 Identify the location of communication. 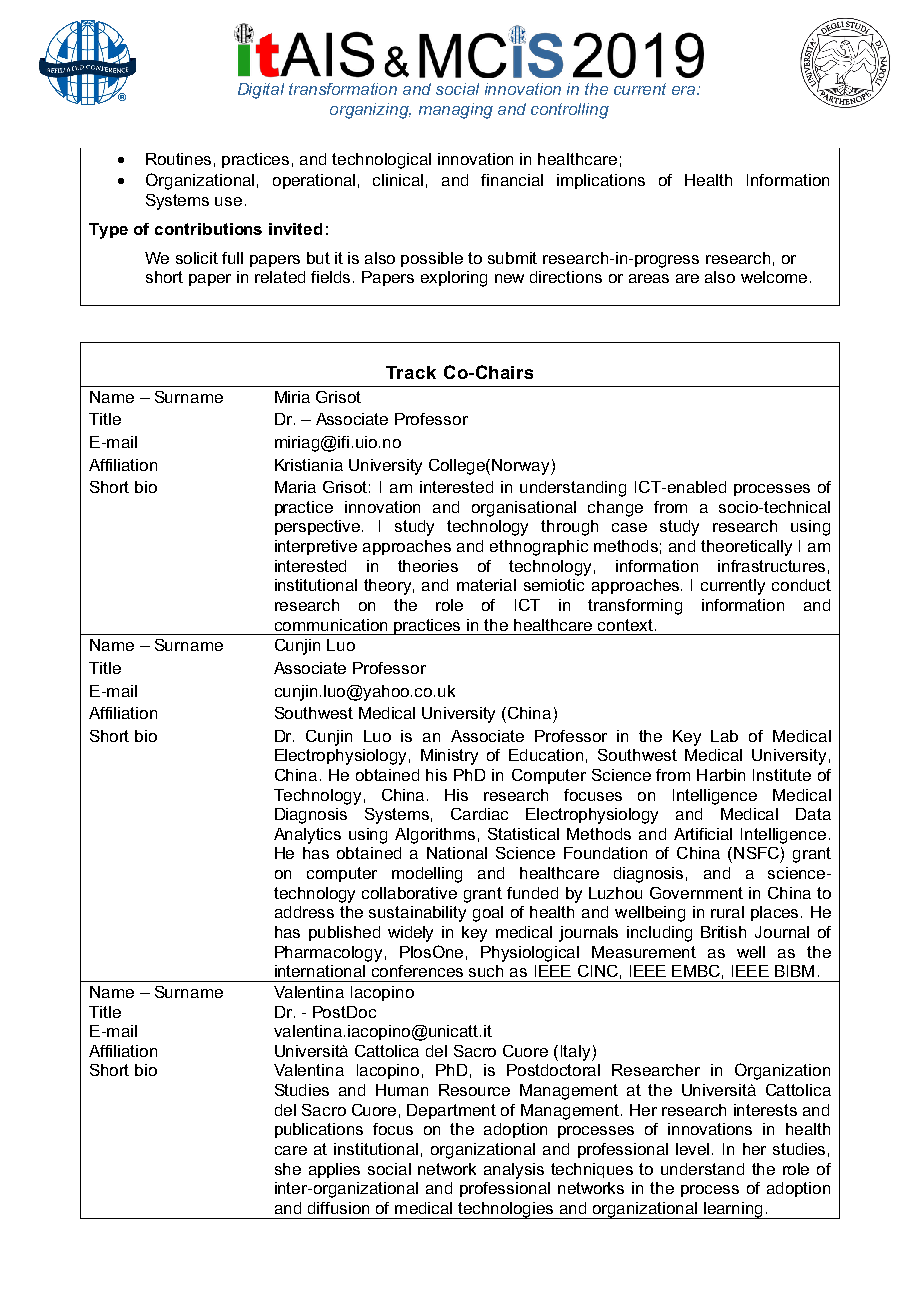
(331, 625).
